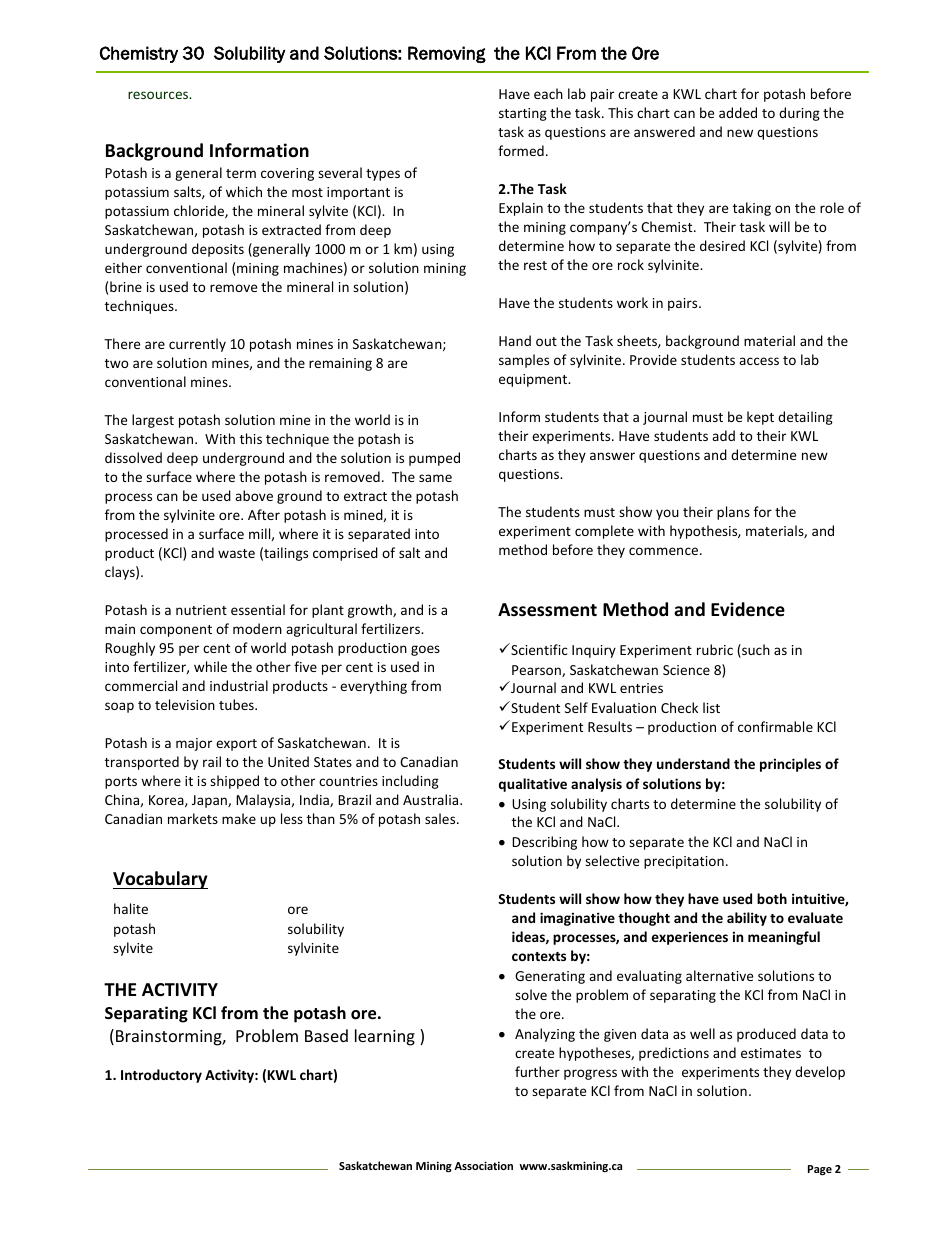 The image size is (952, 1233). I want to click on which, so click(244, 191).
